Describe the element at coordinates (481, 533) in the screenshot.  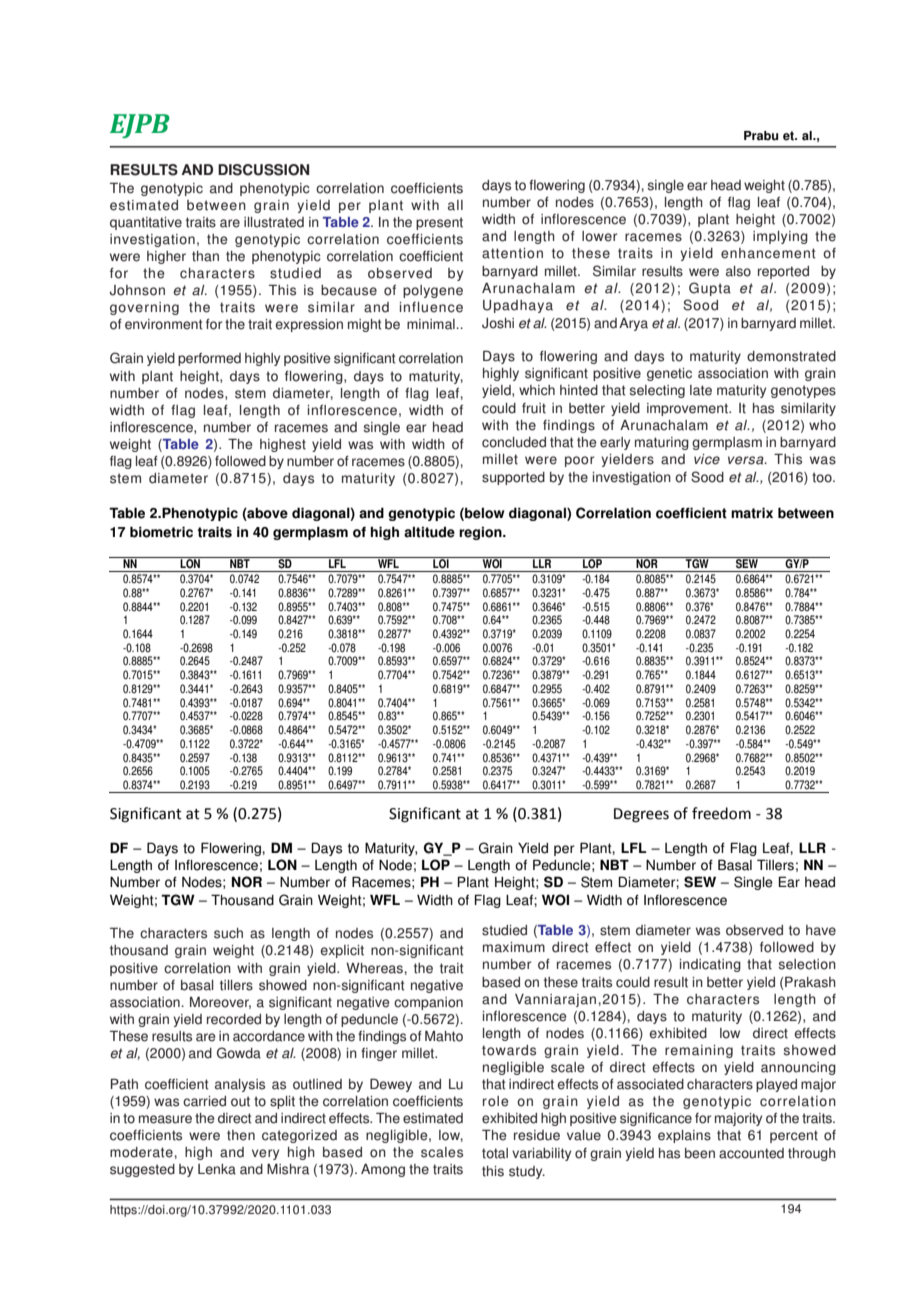
I see `region` at that location.
